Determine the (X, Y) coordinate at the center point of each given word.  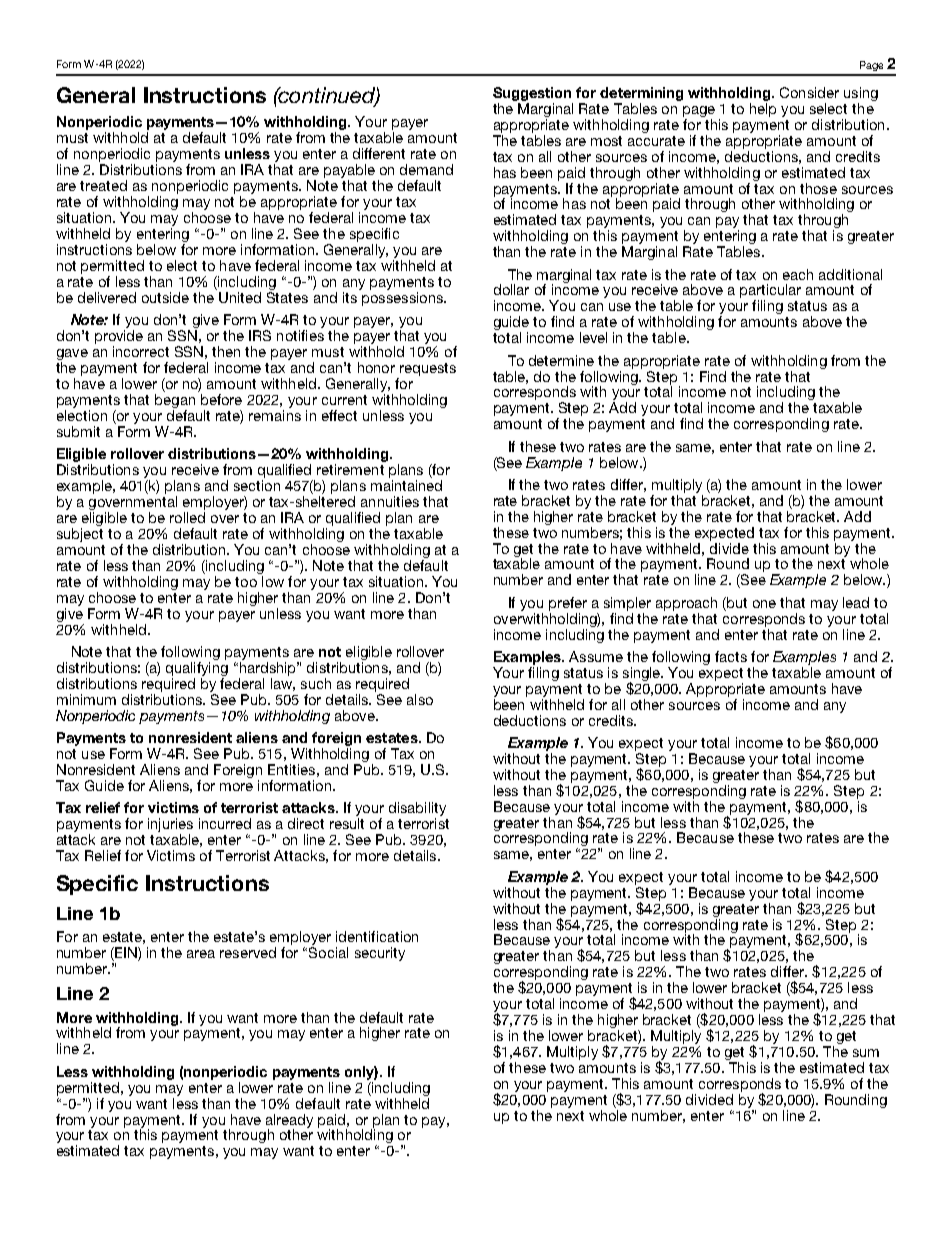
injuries (170, 825)
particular (770, 292)
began (175, 401)
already (289, 1122)
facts (731, 656)
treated (103, 185)
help (763, 110)
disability (417, 809)
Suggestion (532, 94)
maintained (406, 485)
